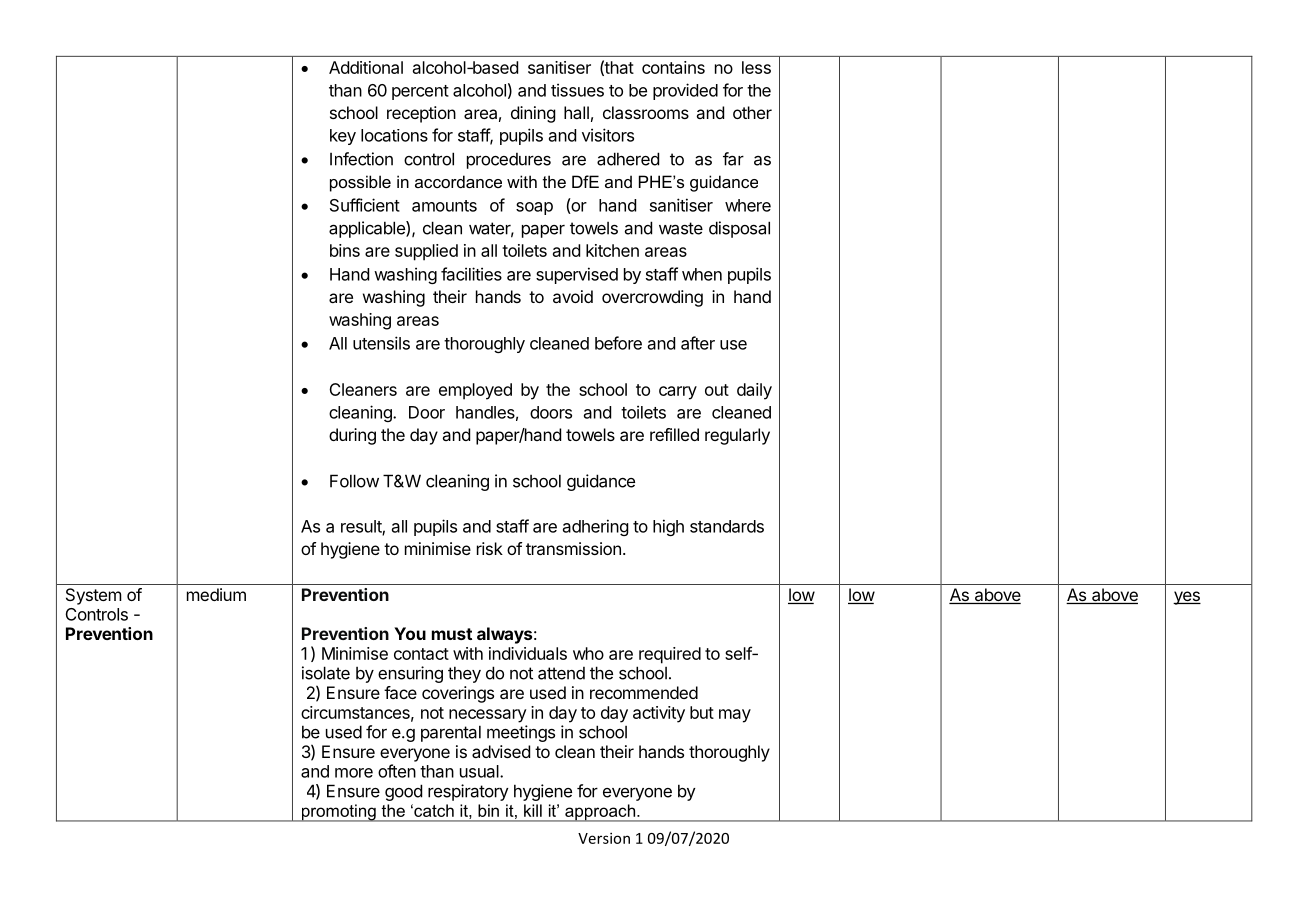 The width and height of the screenshot is (1308, 924). I want to click on promoting, so click(338, 813).
